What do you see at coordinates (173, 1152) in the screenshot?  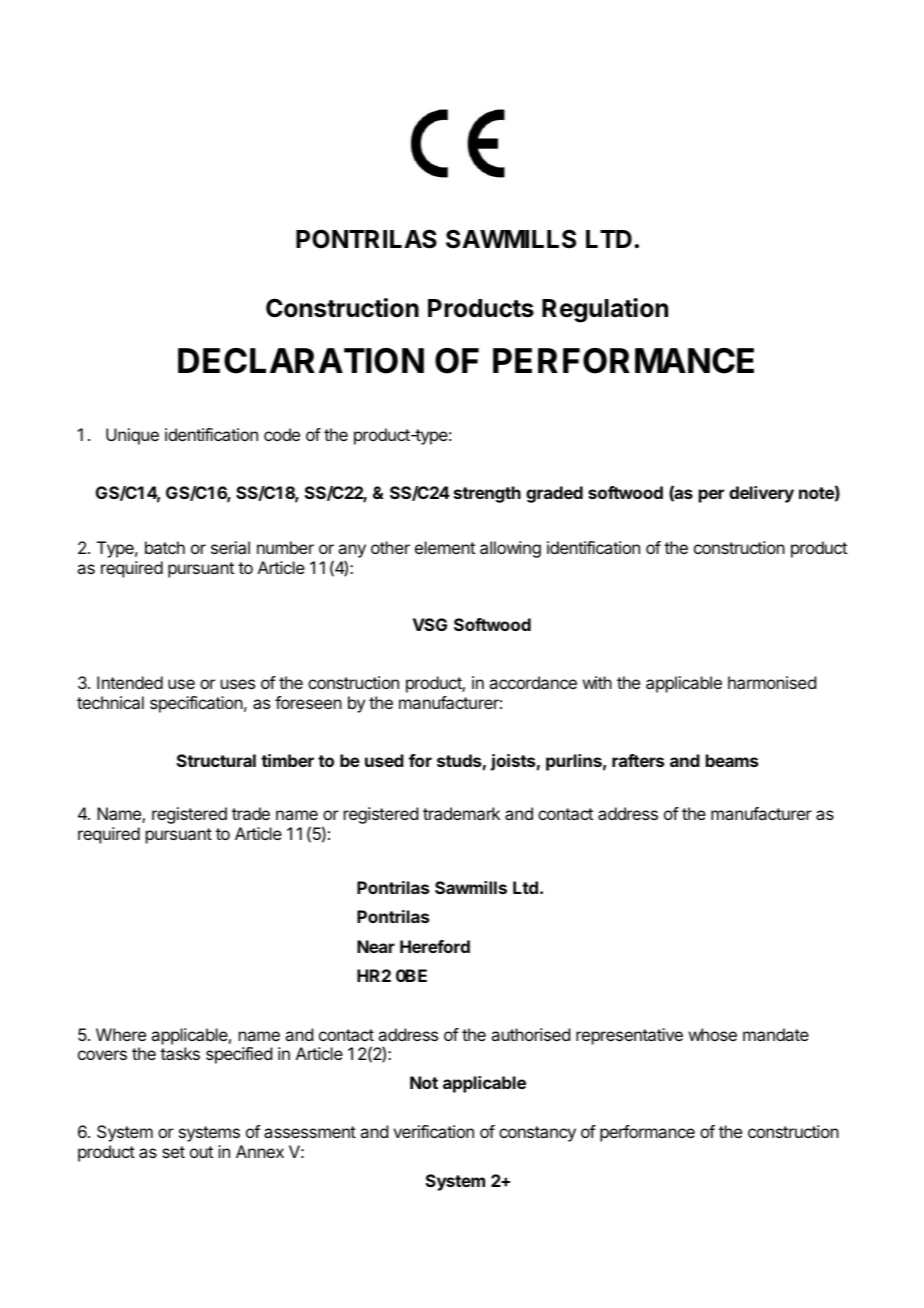 I see `set` at bounding box center [173, 1152].
